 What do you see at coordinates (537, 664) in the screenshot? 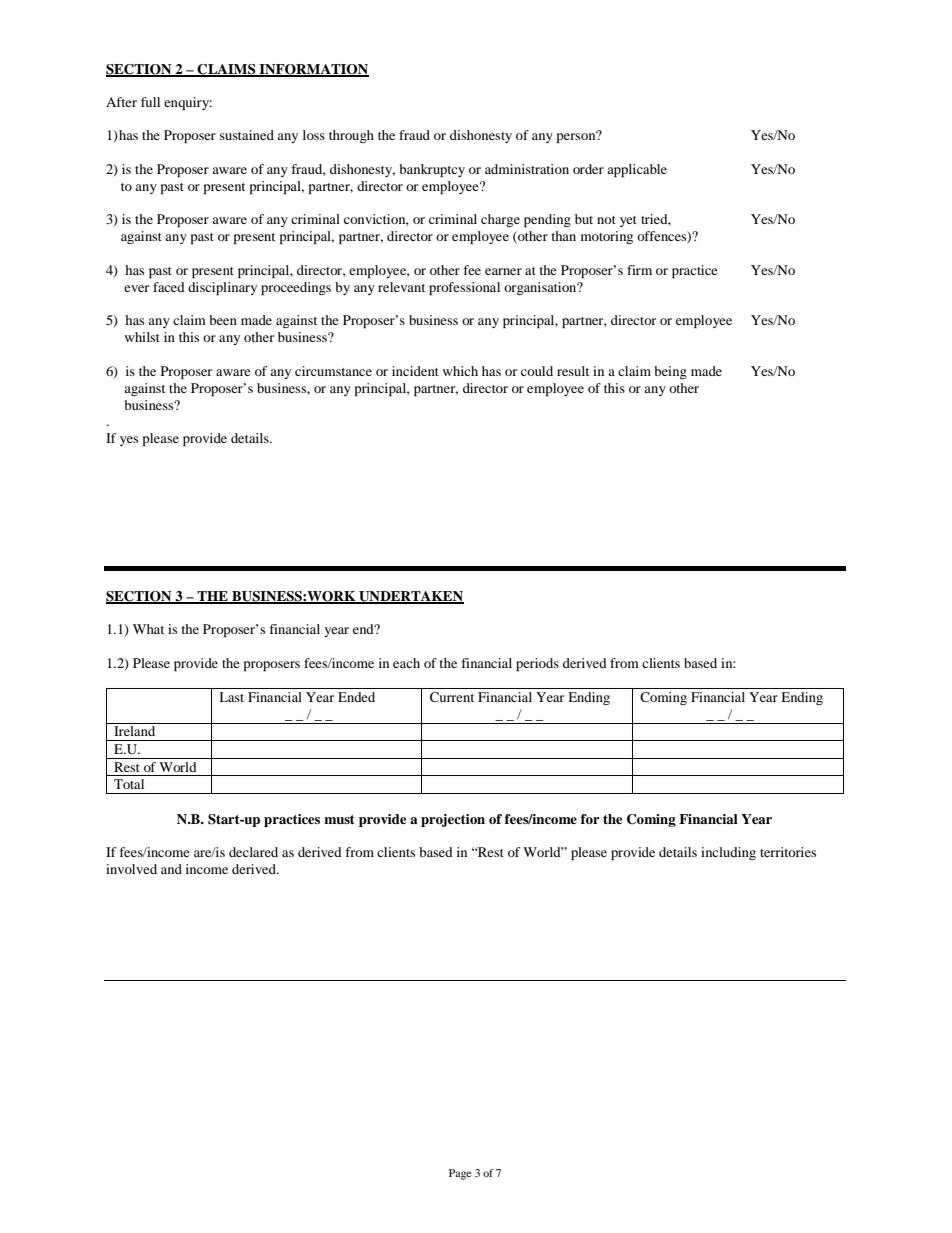
I see `periods` at bounding box center [537, 664].
